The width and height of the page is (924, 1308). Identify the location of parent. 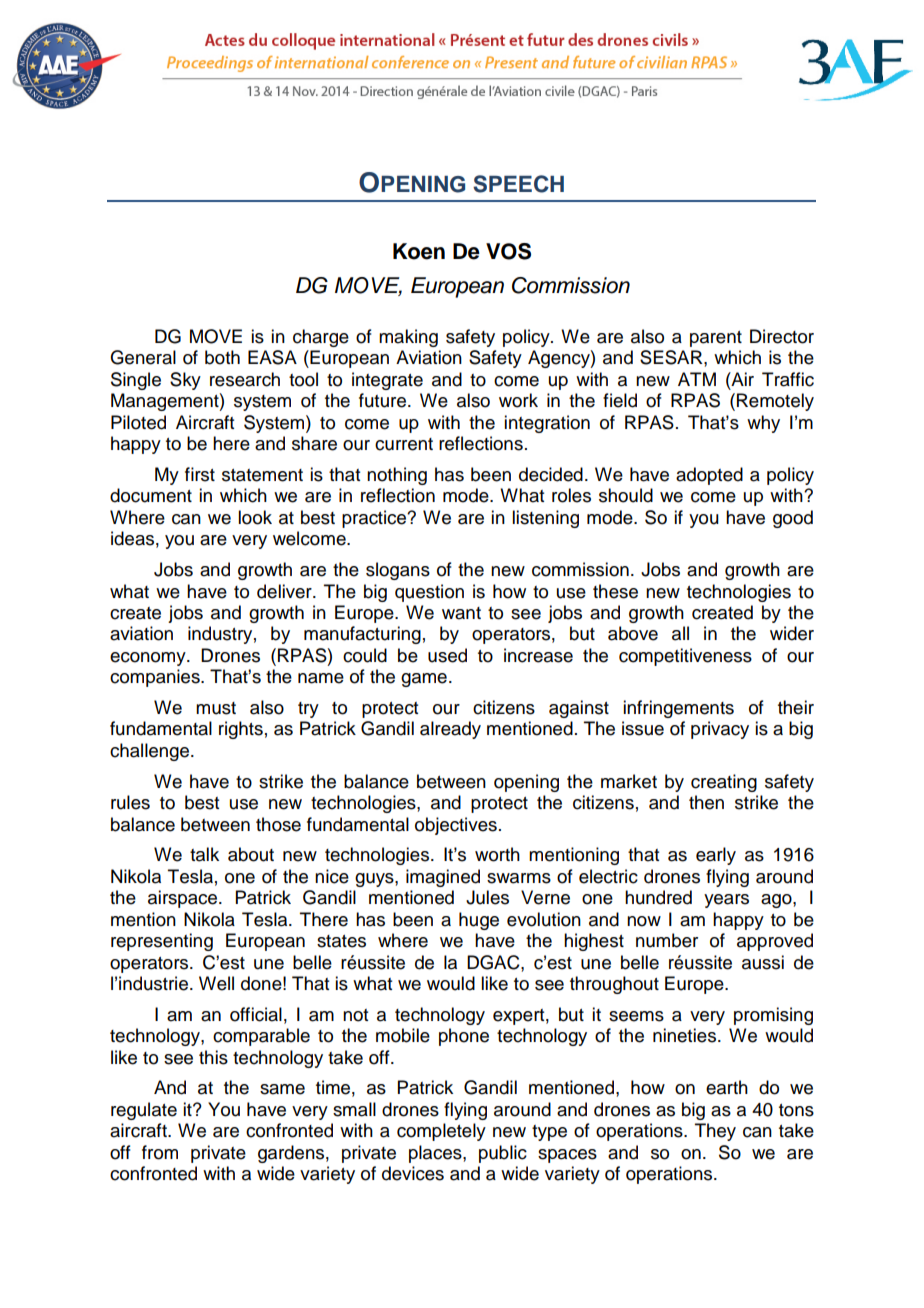
(716, 339).
